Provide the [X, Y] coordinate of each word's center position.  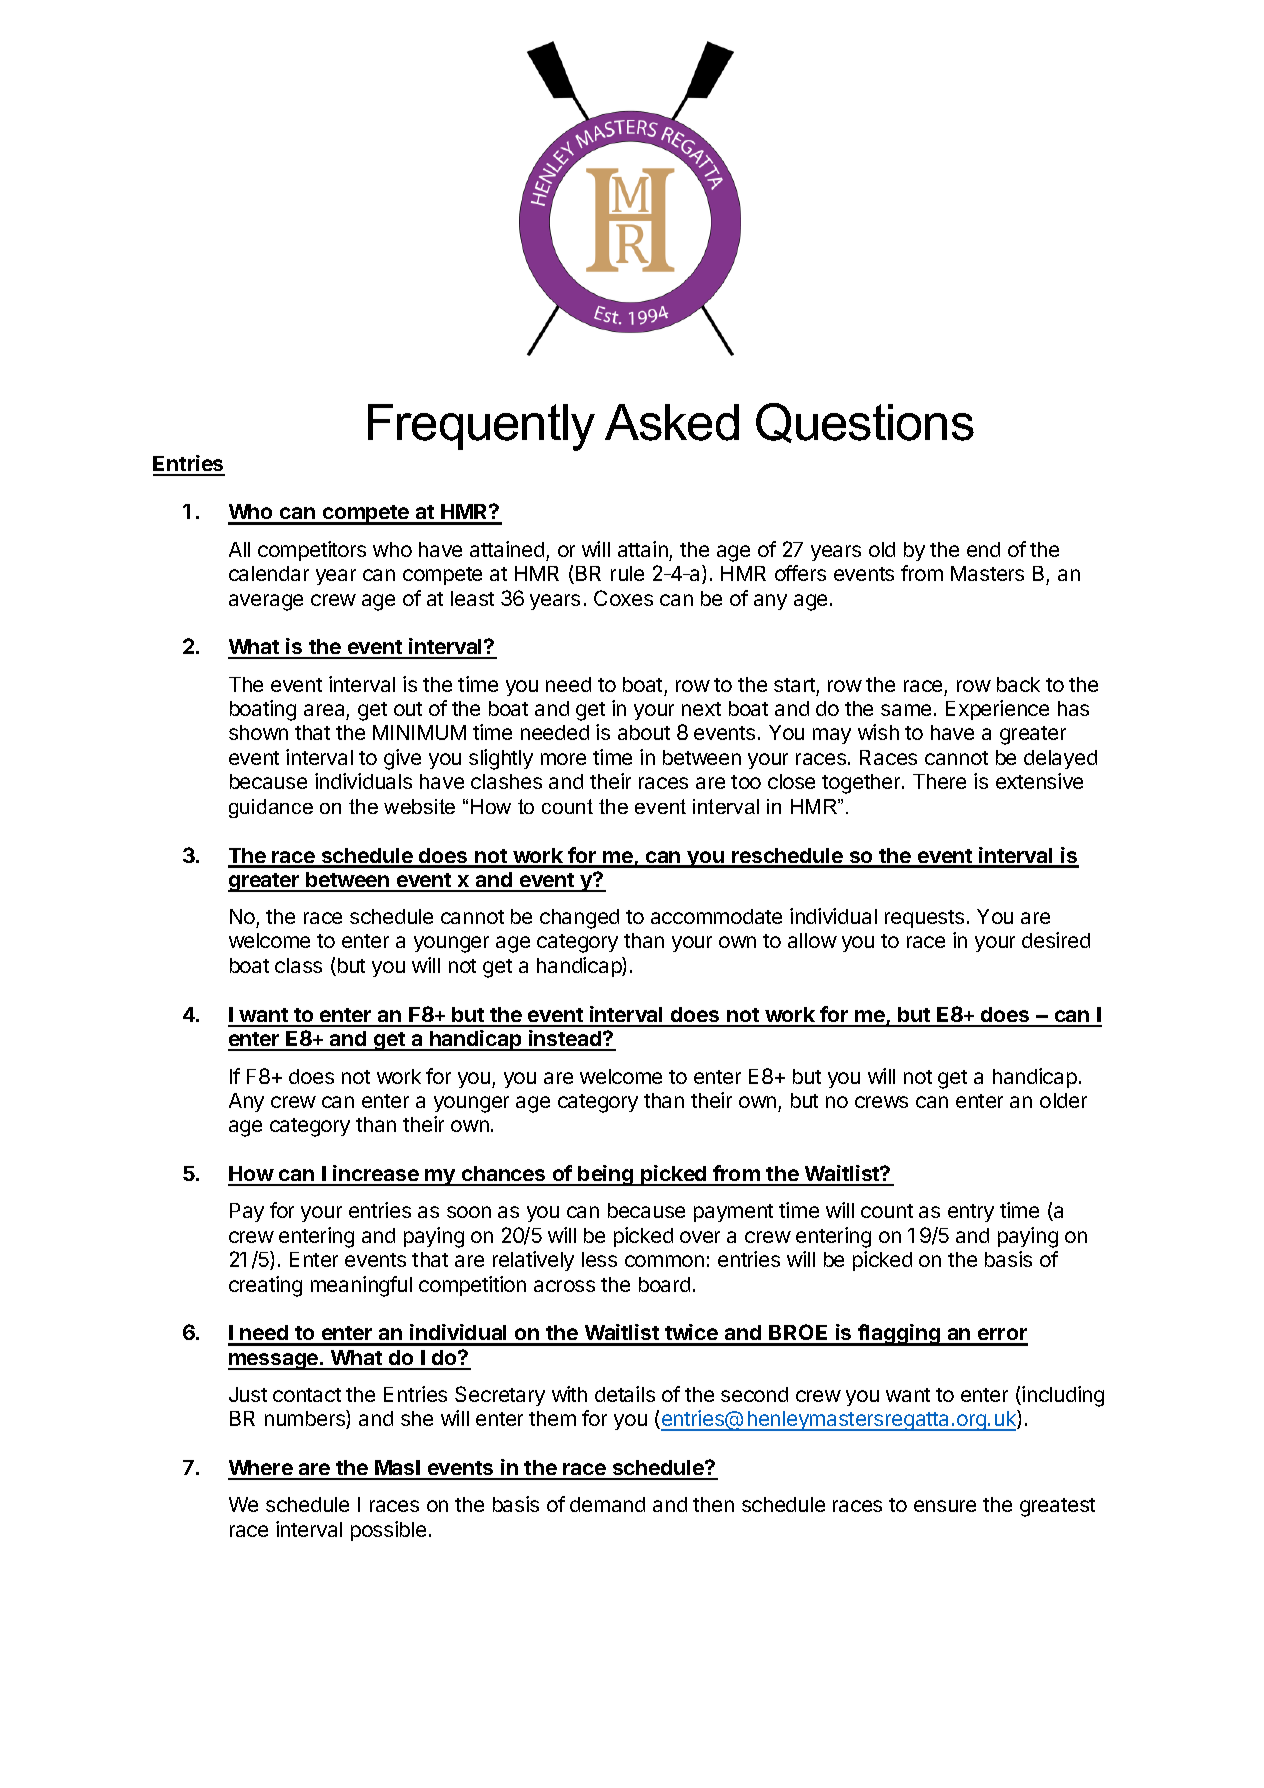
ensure [945, 1506]
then [713, 1504]
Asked [672, 422]
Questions [865, 423]
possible [388, 1531]
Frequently [481, 427]
